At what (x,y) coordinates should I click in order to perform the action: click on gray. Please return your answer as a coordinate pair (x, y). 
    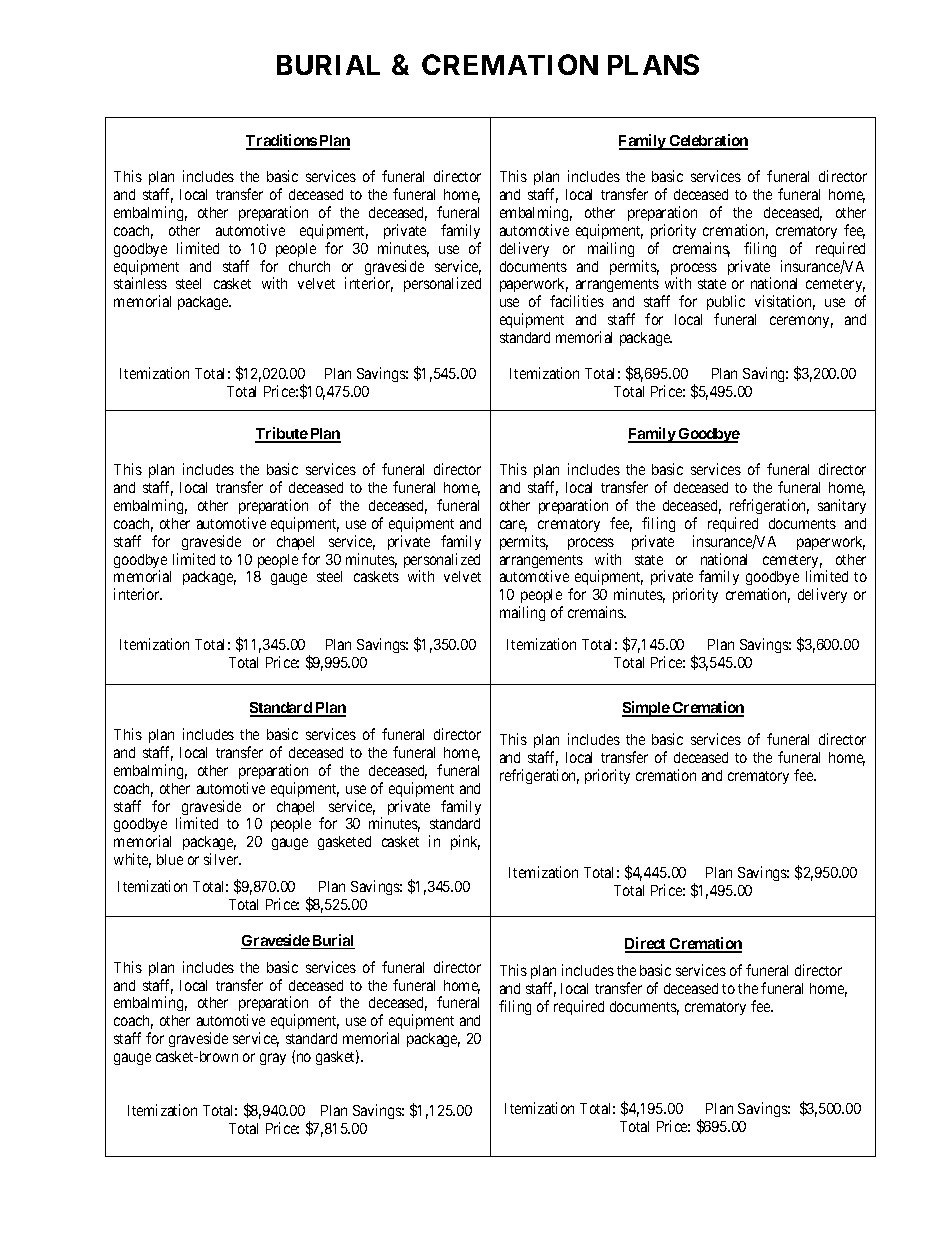
    Looking at the image, I should click on (273, 1059).
